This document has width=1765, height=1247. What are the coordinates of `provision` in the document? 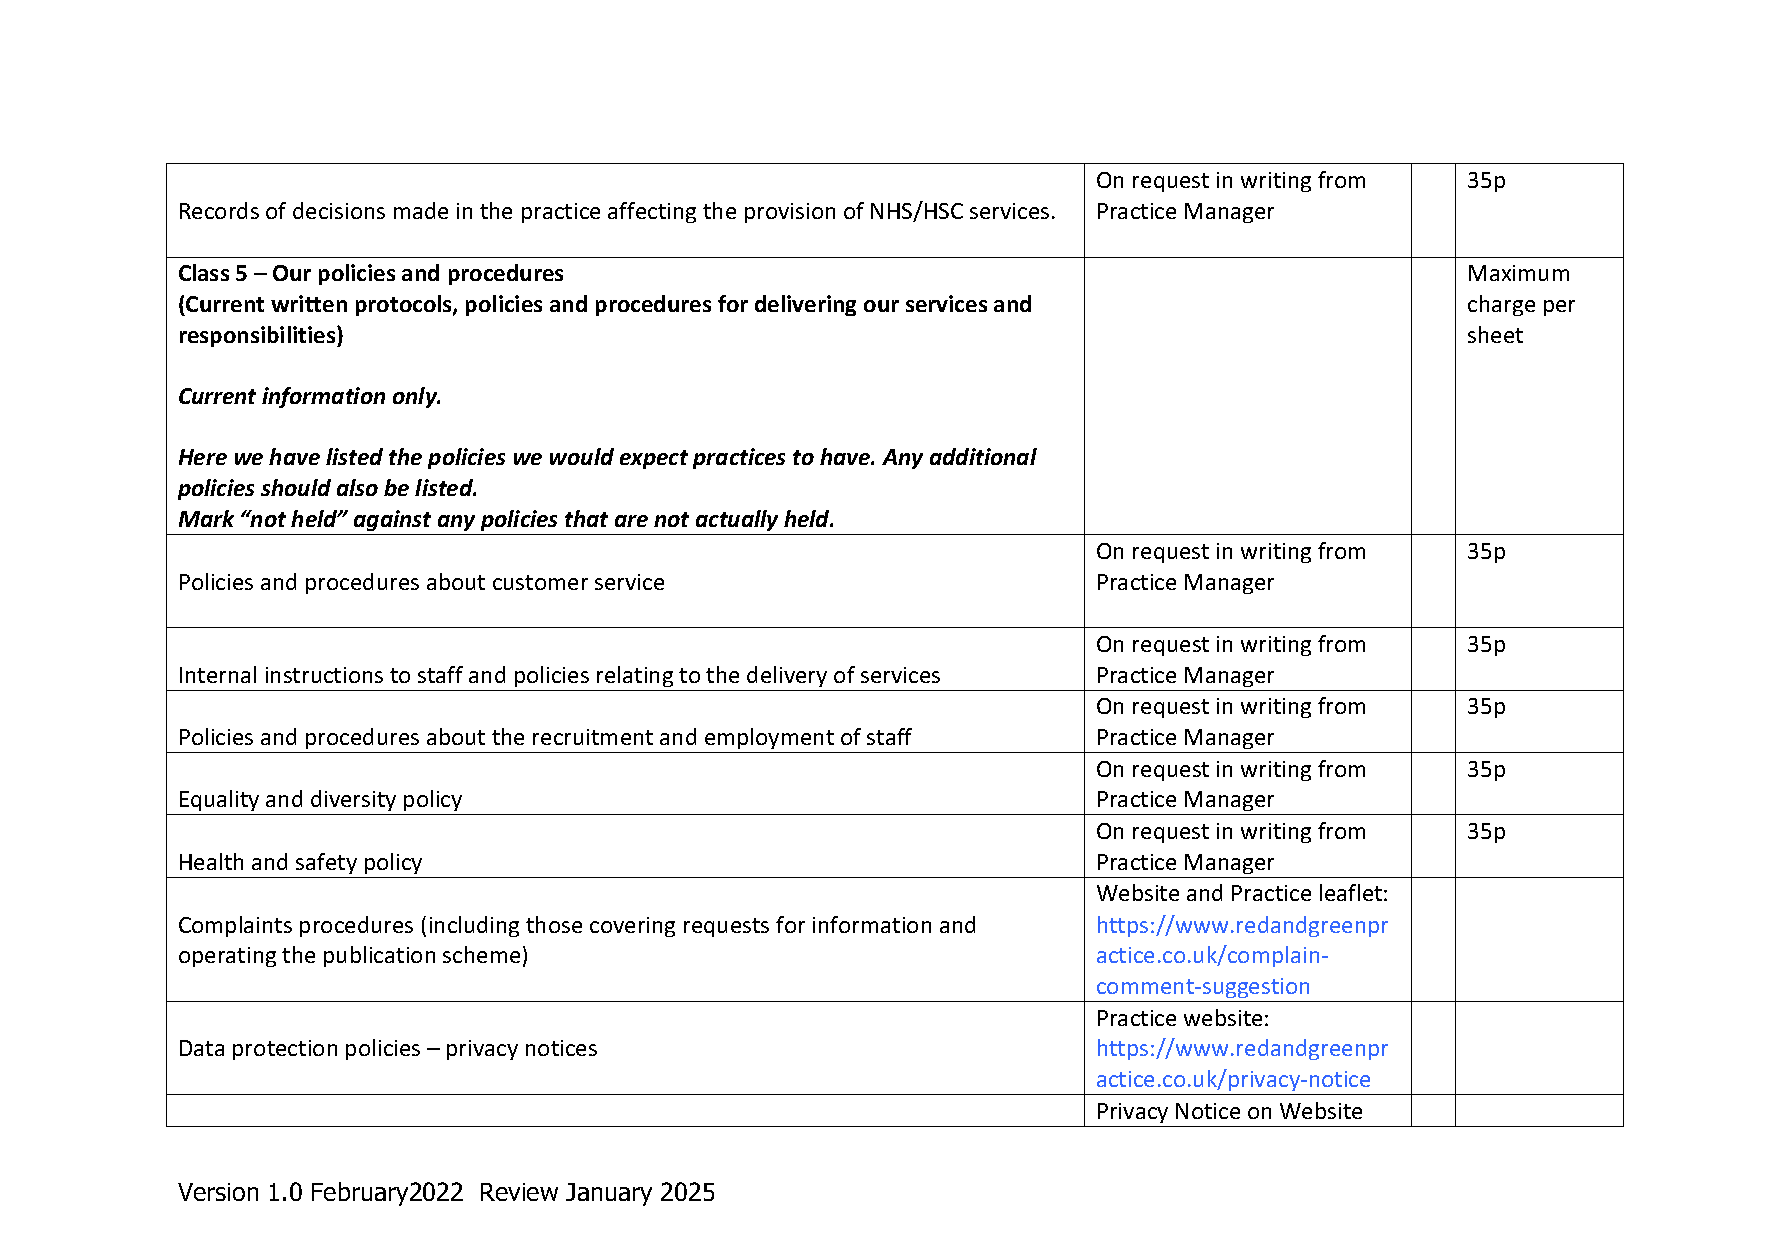 It's located at (790, 213).
